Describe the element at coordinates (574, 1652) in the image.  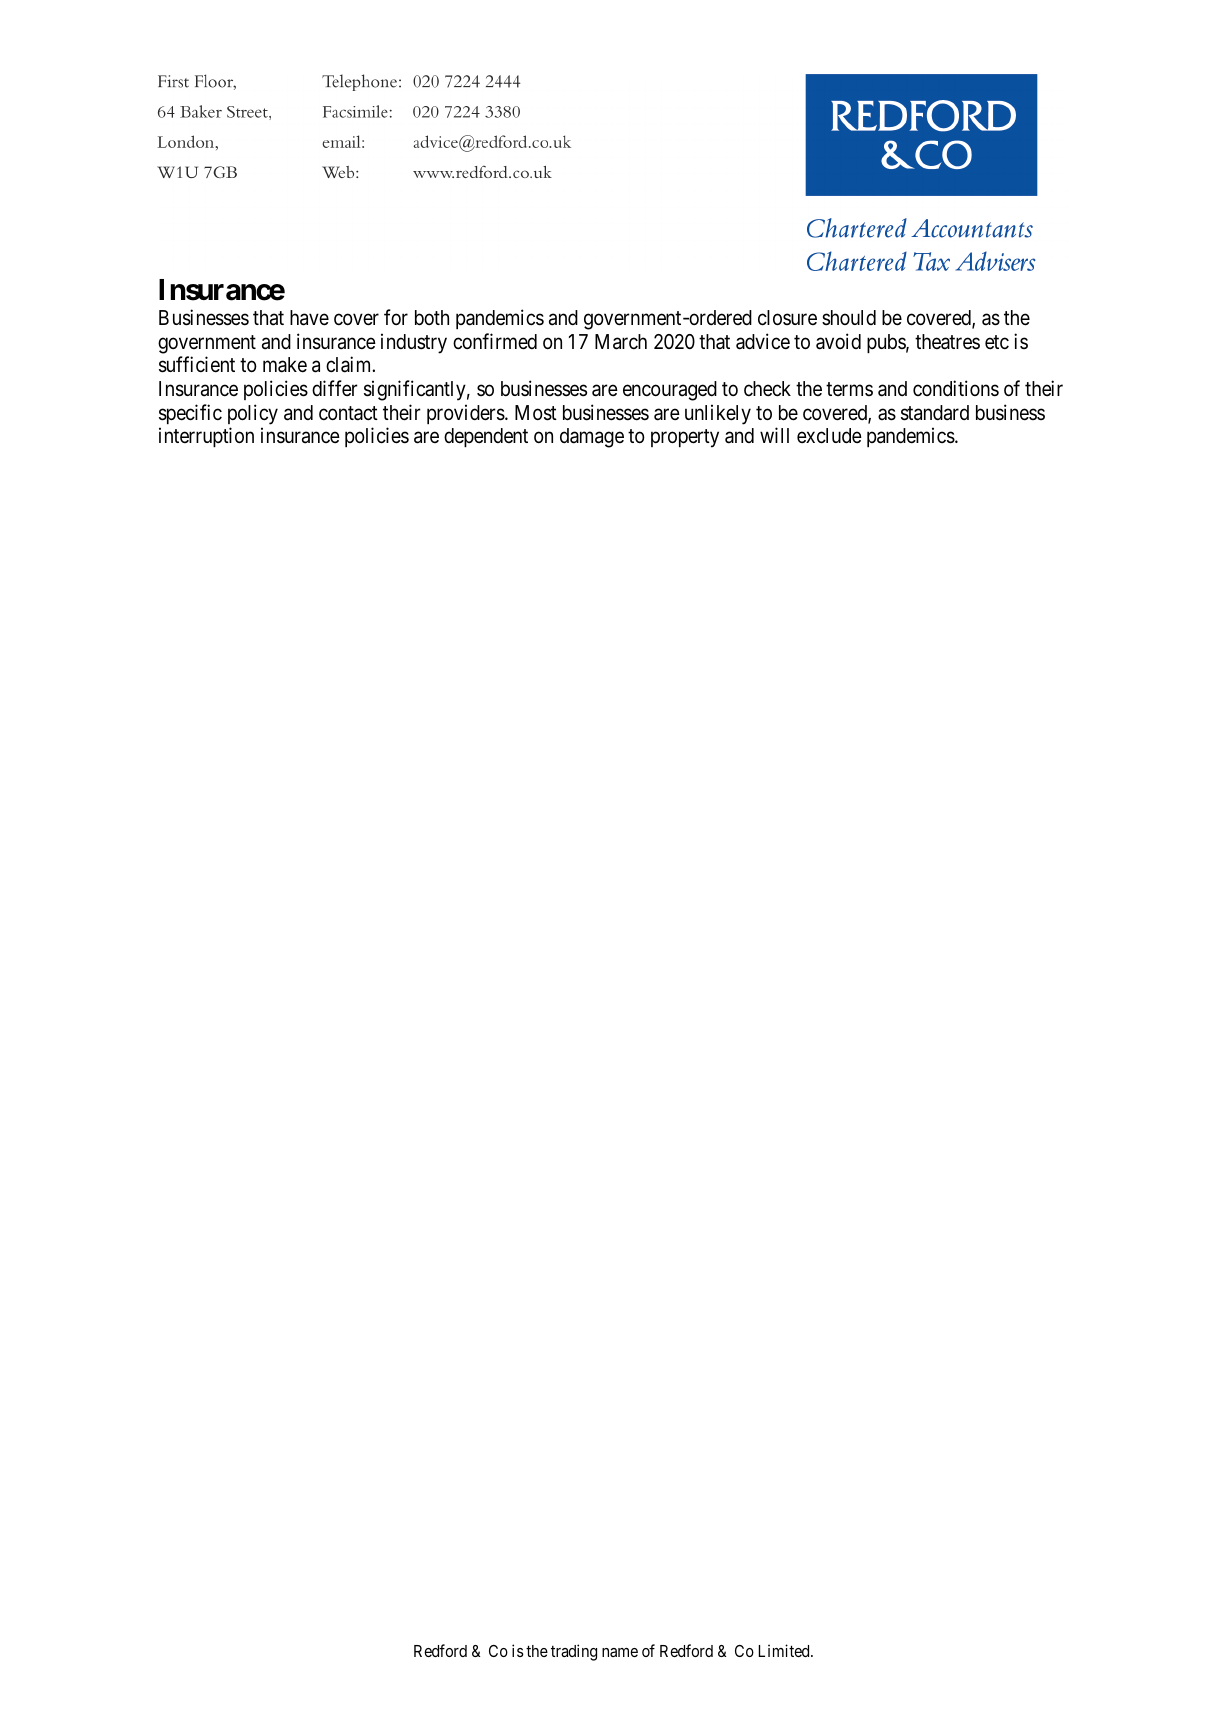
I see `trading` at that location.
